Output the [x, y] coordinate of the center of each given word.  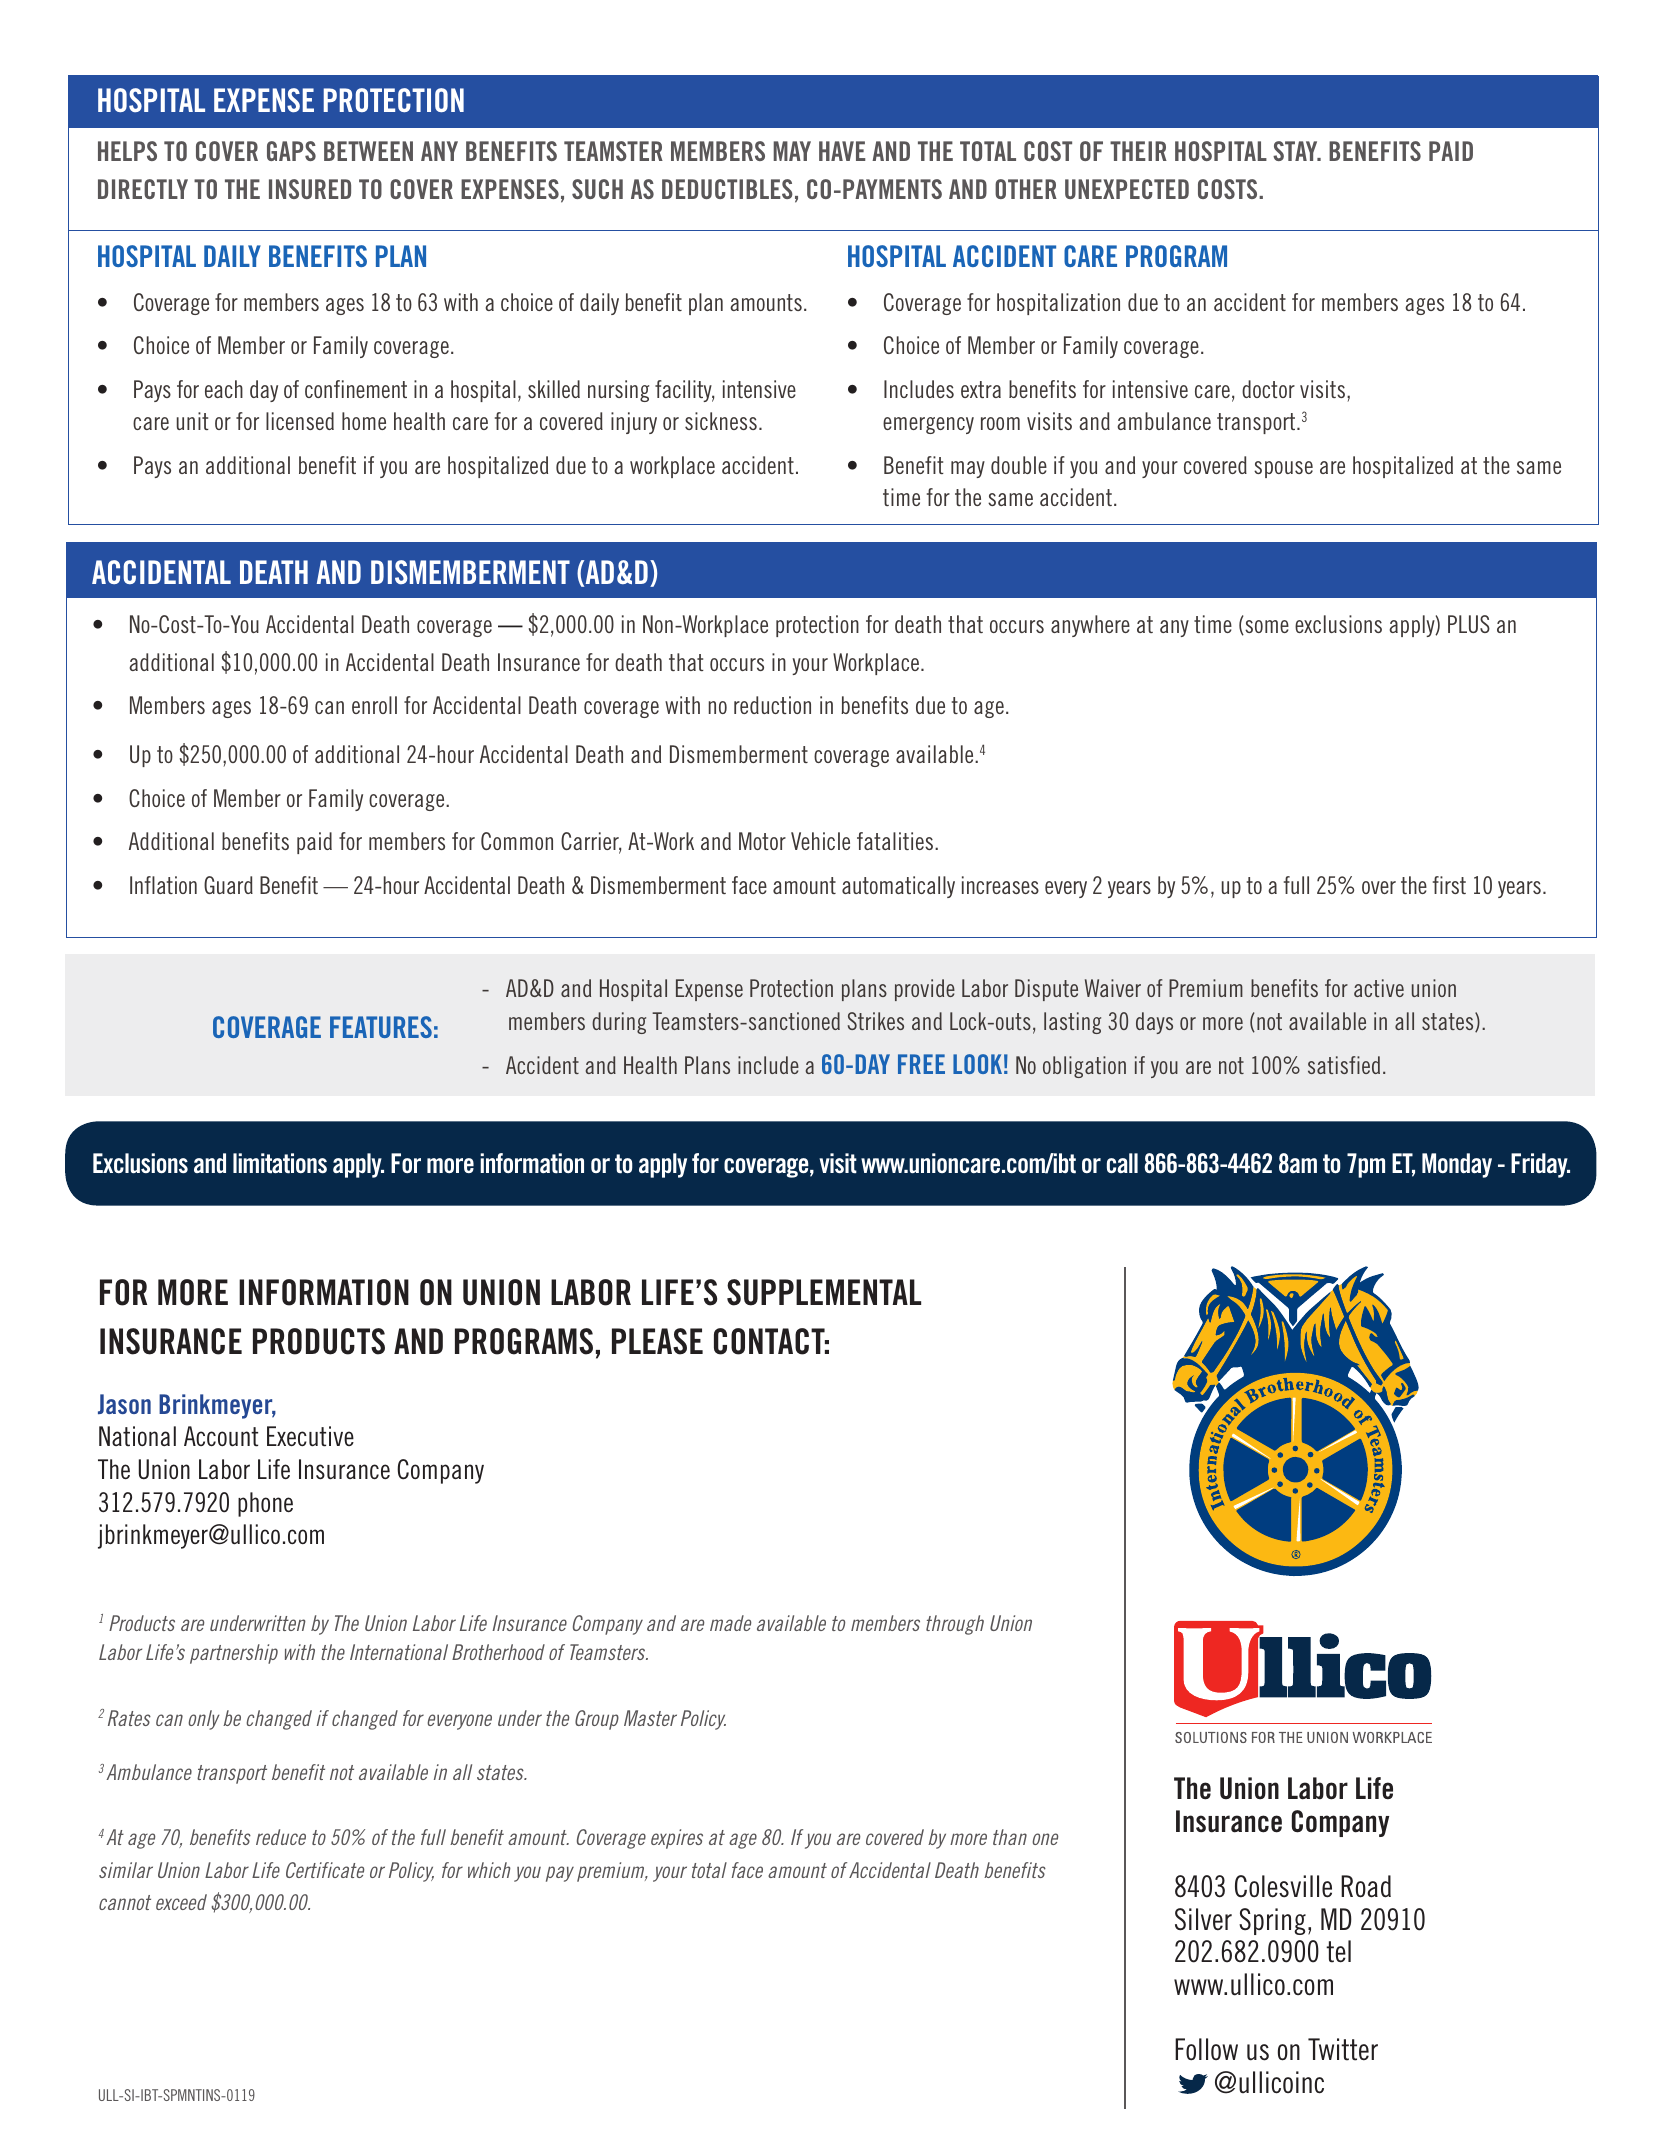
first [1449, 885]
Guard [228, 885]
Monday [1457, 1165]
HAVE [842, 151]
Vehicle [820, 841]
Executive [310, 1436]
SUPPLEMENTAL [824, 1292]
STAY [1296, 151]
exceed [181, 1902]
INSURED [310, 189]
